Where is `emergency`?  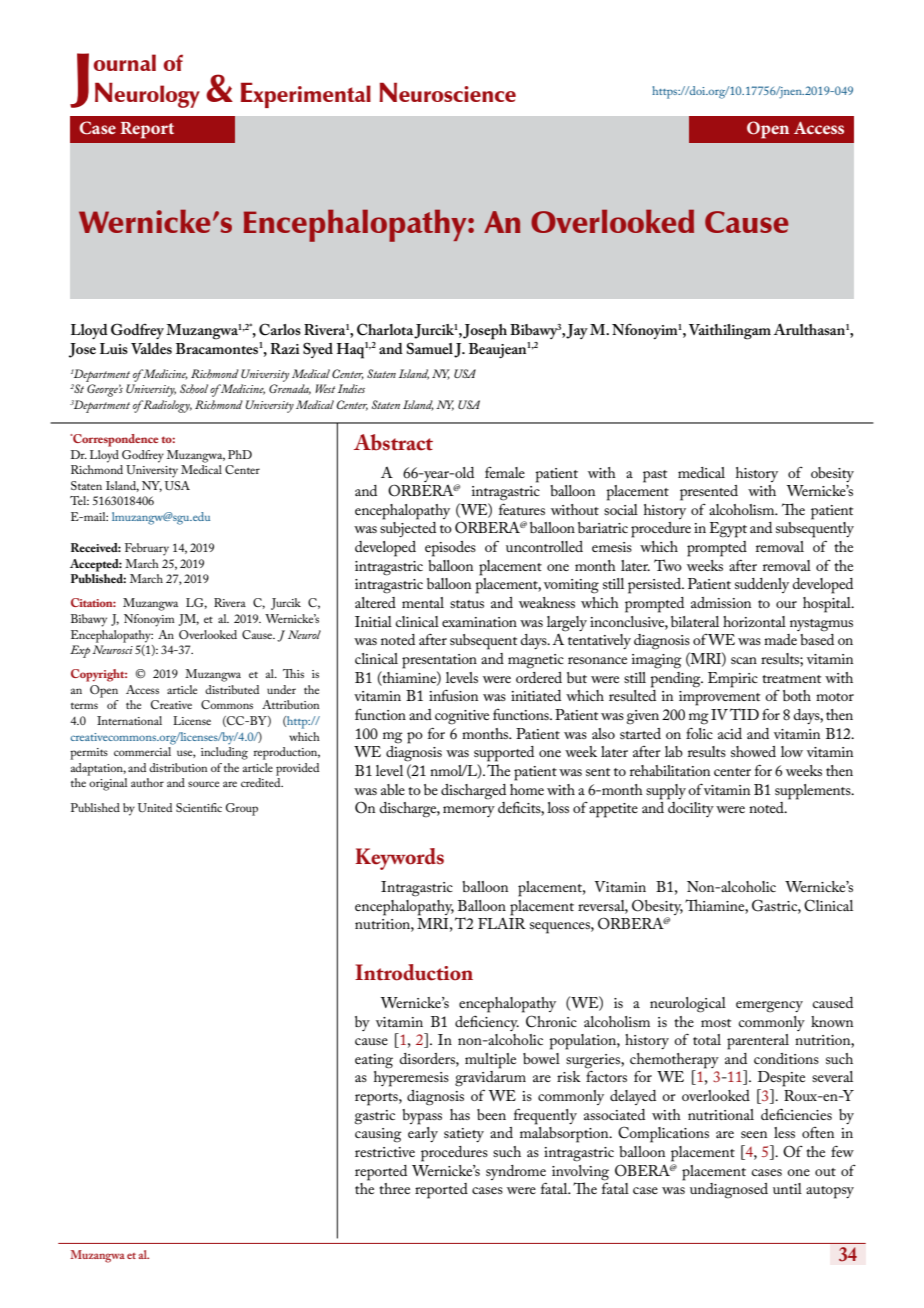
emergency is located at coordinates (769, 1007).
